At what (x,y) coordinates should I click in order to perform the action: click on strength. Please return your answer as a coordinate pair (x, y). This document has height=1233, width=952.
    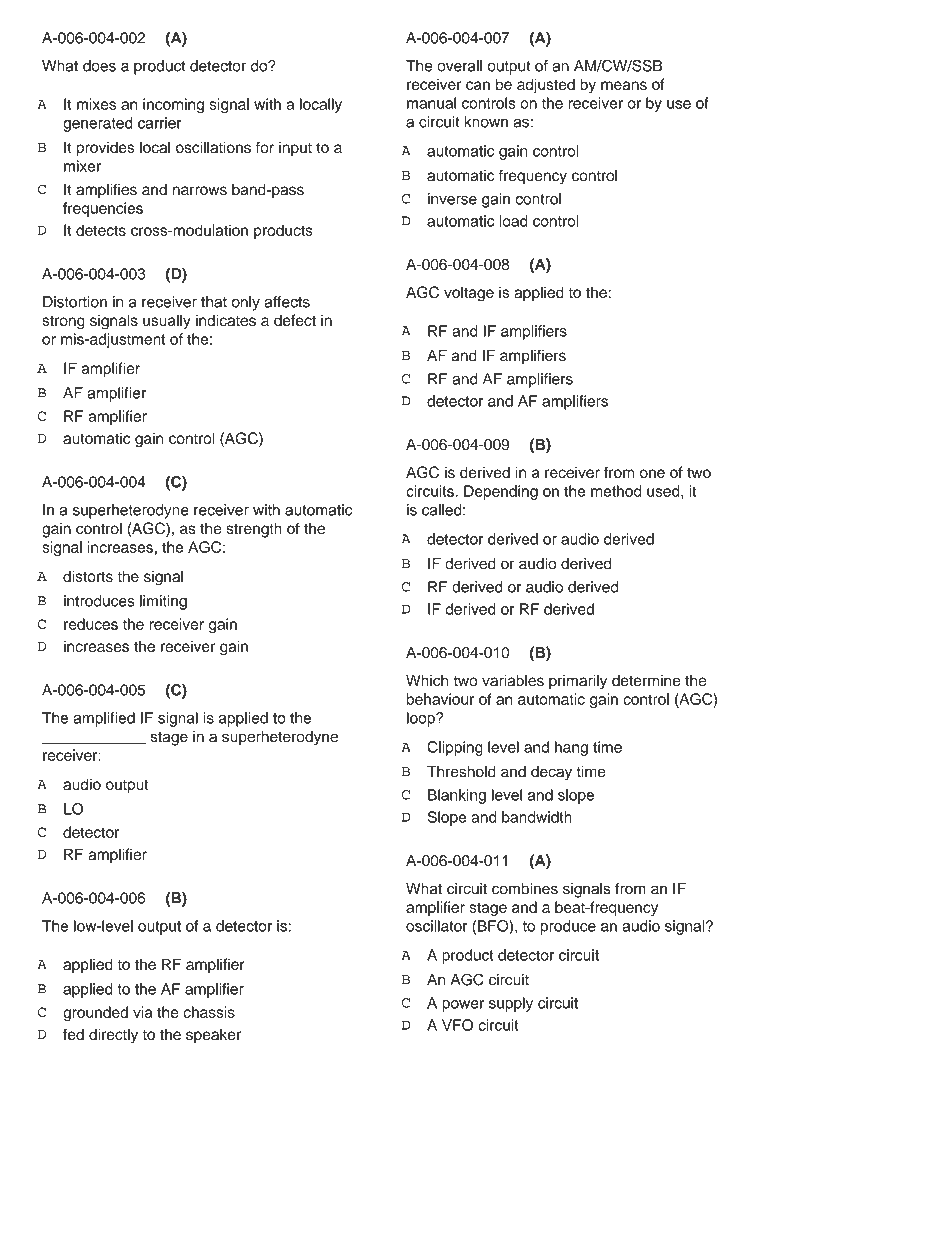
    Looking at the image, I should click on (254, 530).
